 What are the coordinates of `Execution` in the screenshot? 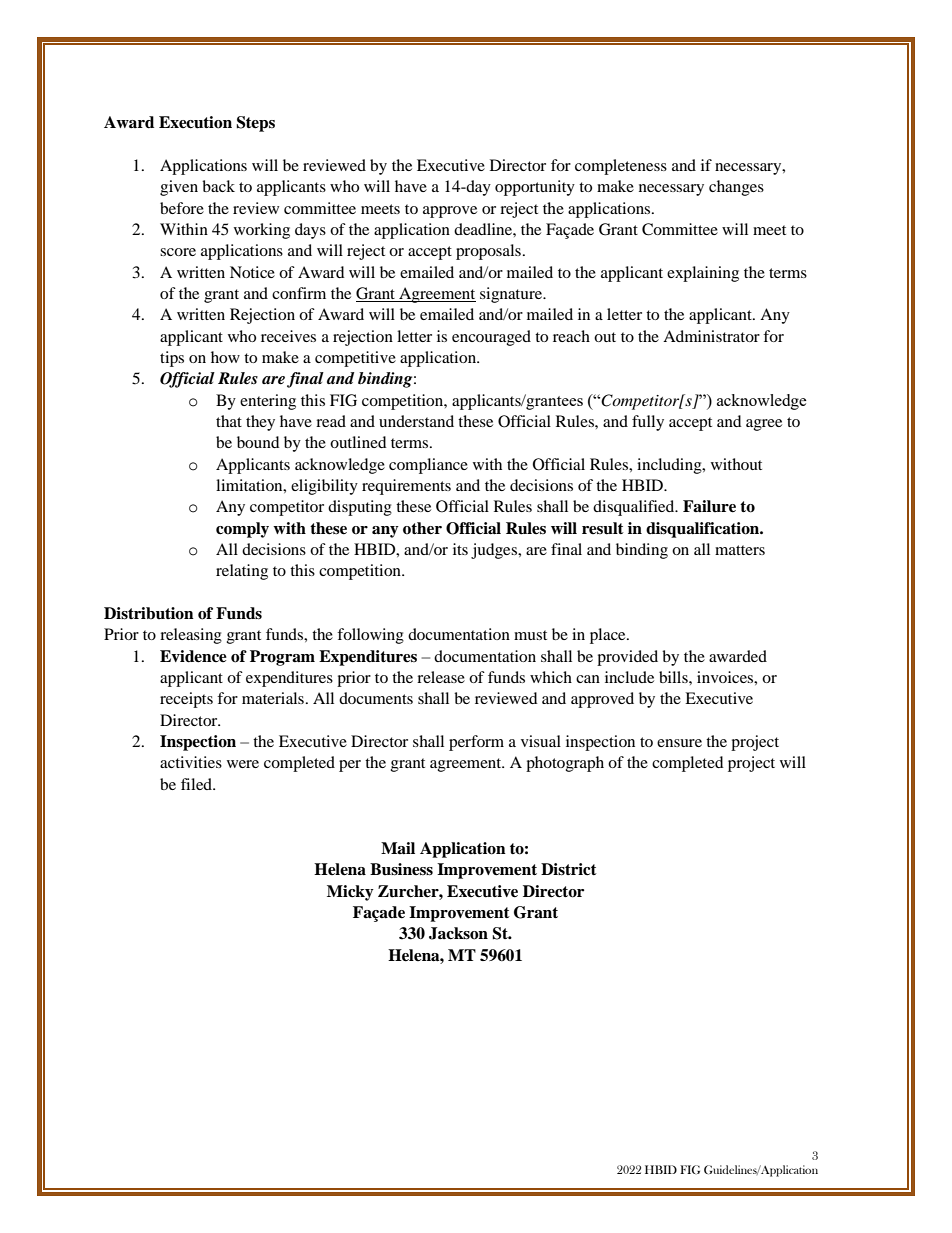 It's located at (195, 122).
